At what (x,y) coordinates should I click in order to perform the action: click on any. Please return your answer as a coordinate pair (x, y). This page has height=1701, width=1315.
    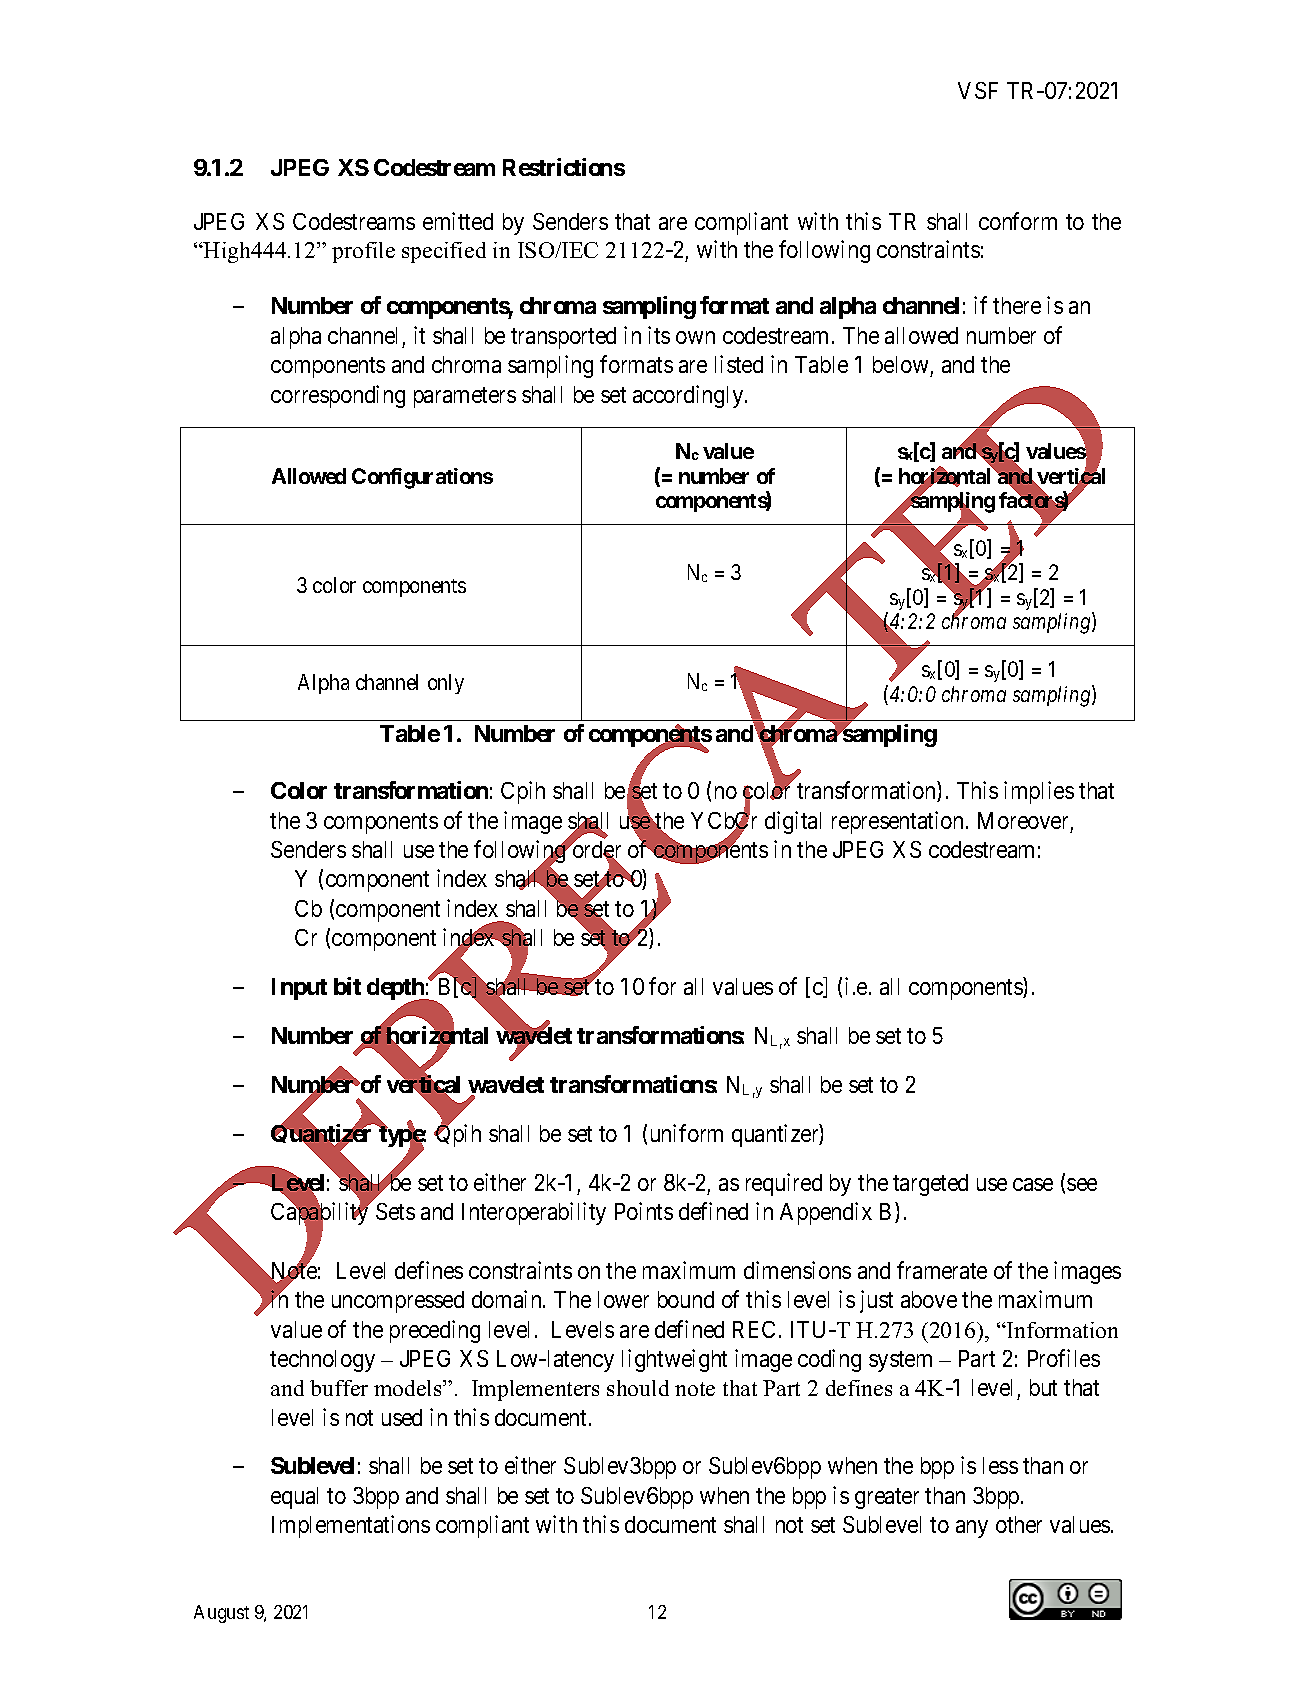
    Looking at the image, I should click on (972, 1529).
